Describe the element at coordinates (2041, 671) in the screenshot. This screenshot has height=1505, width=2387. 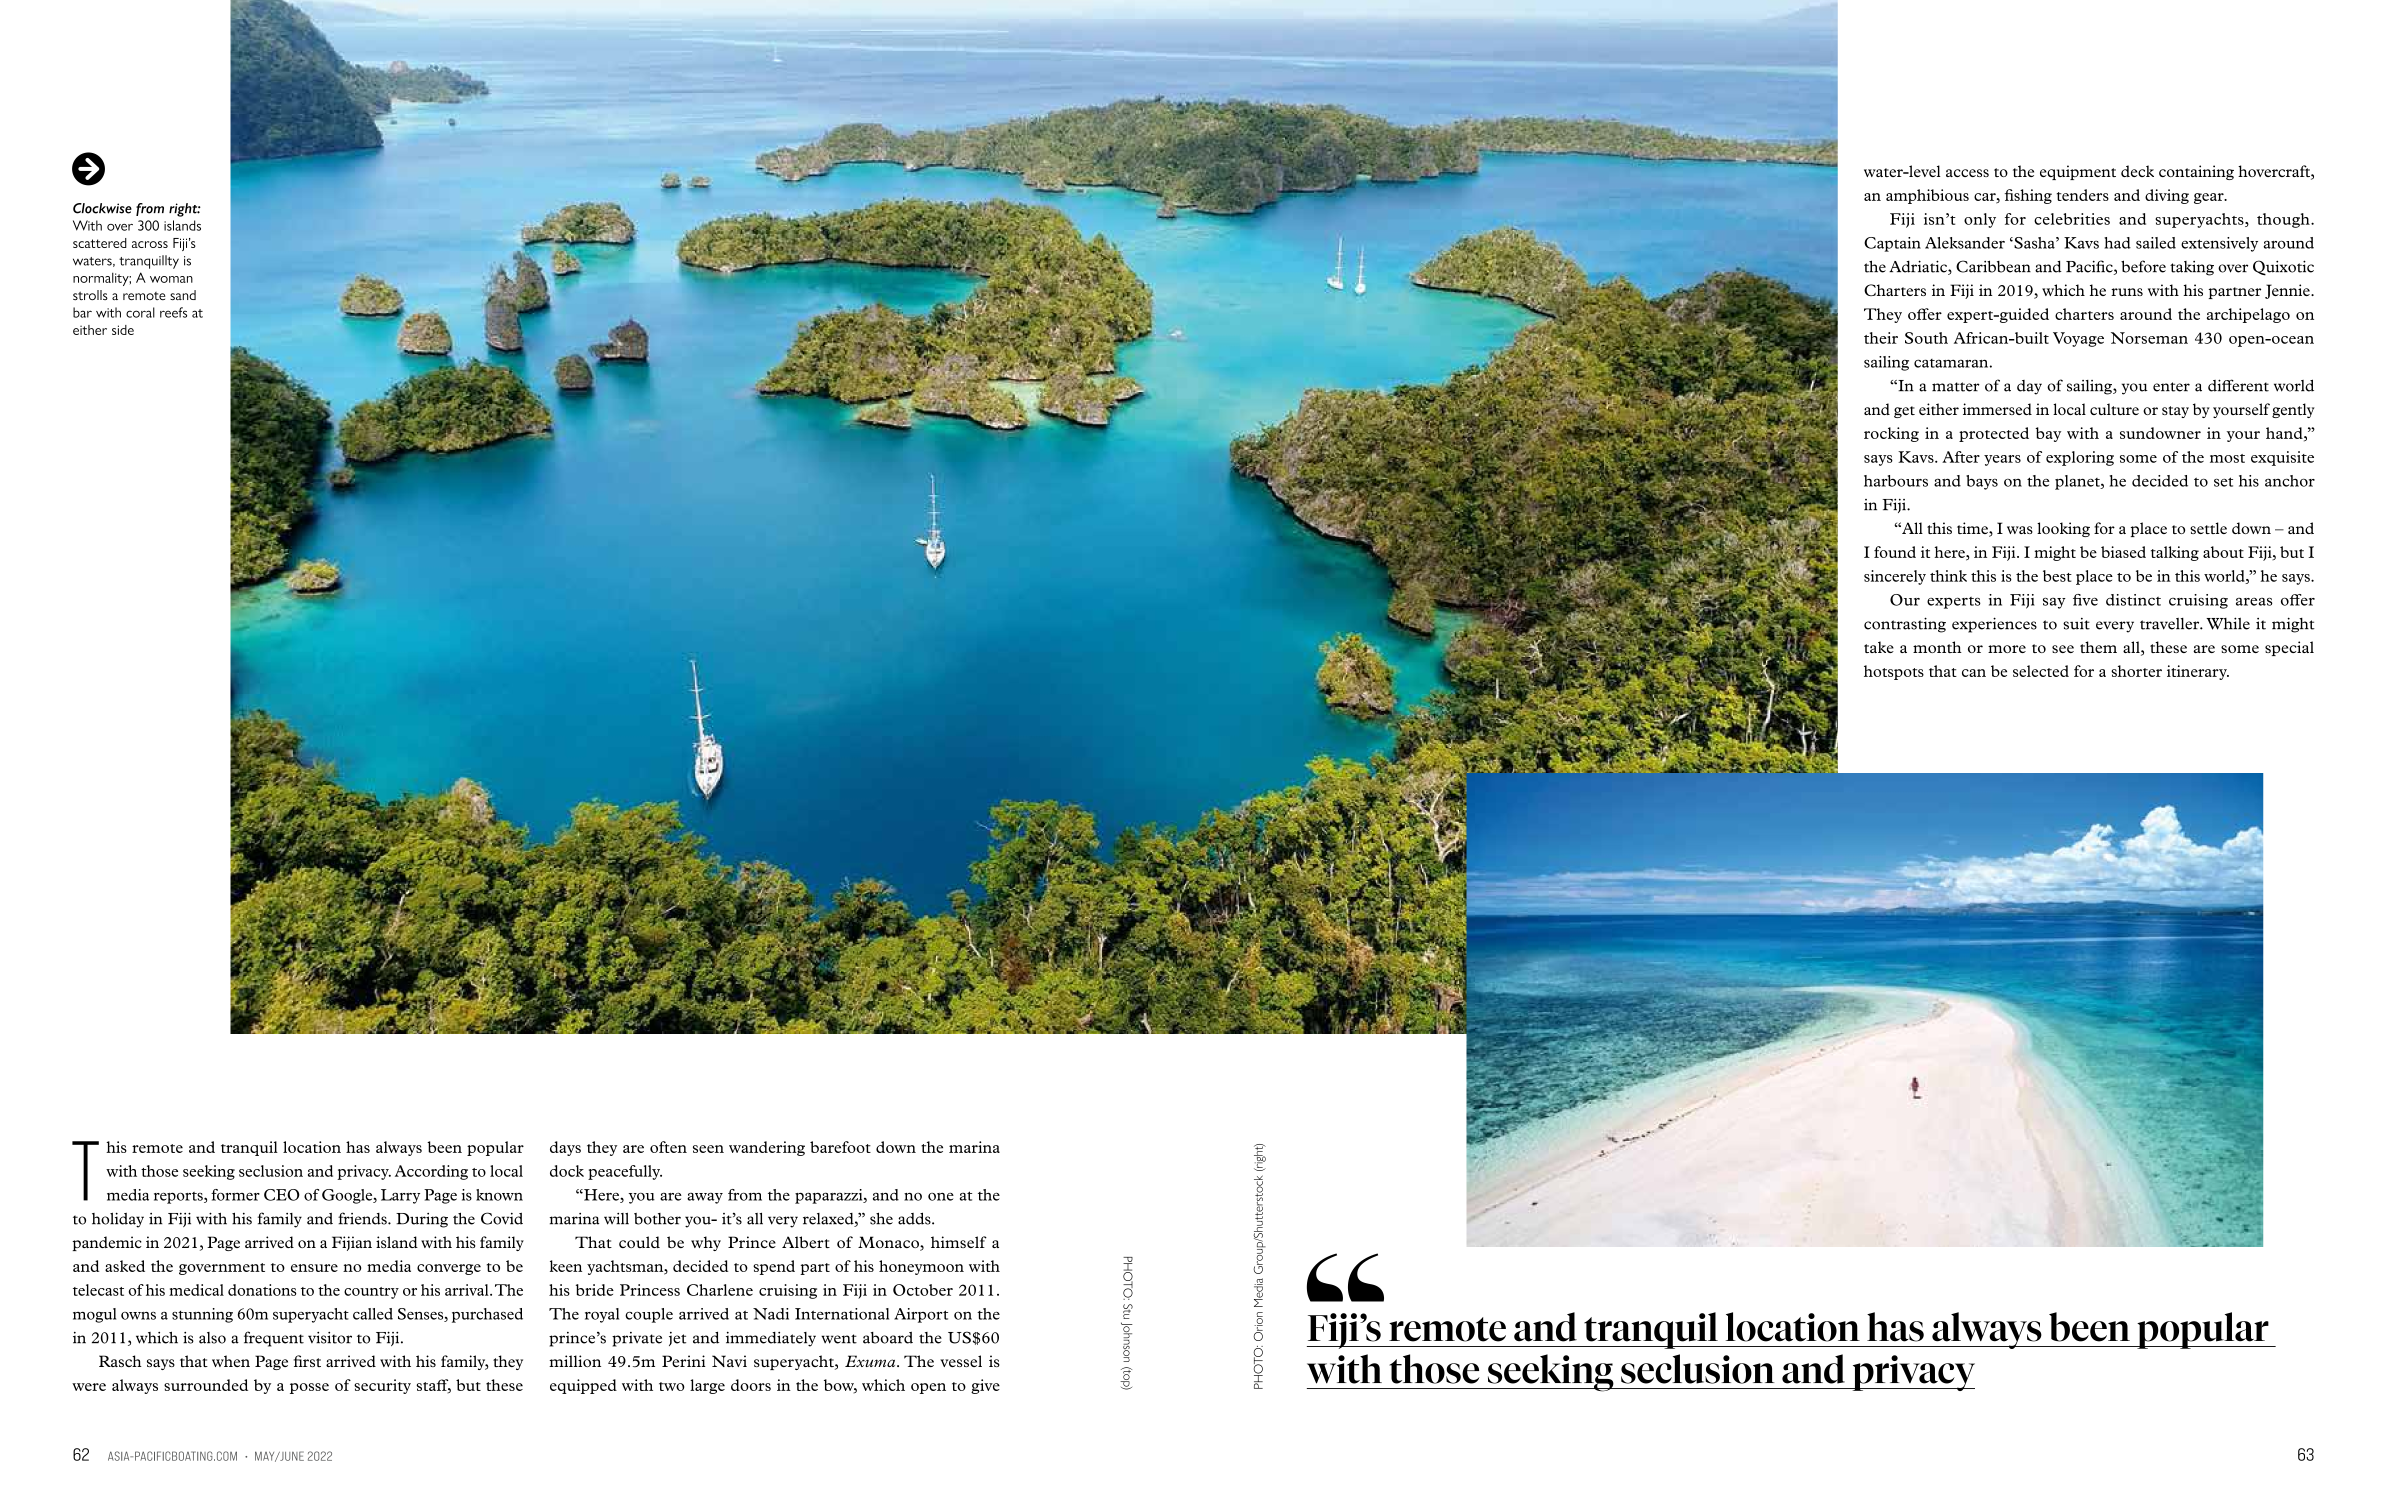
I see `selected` at that location.
